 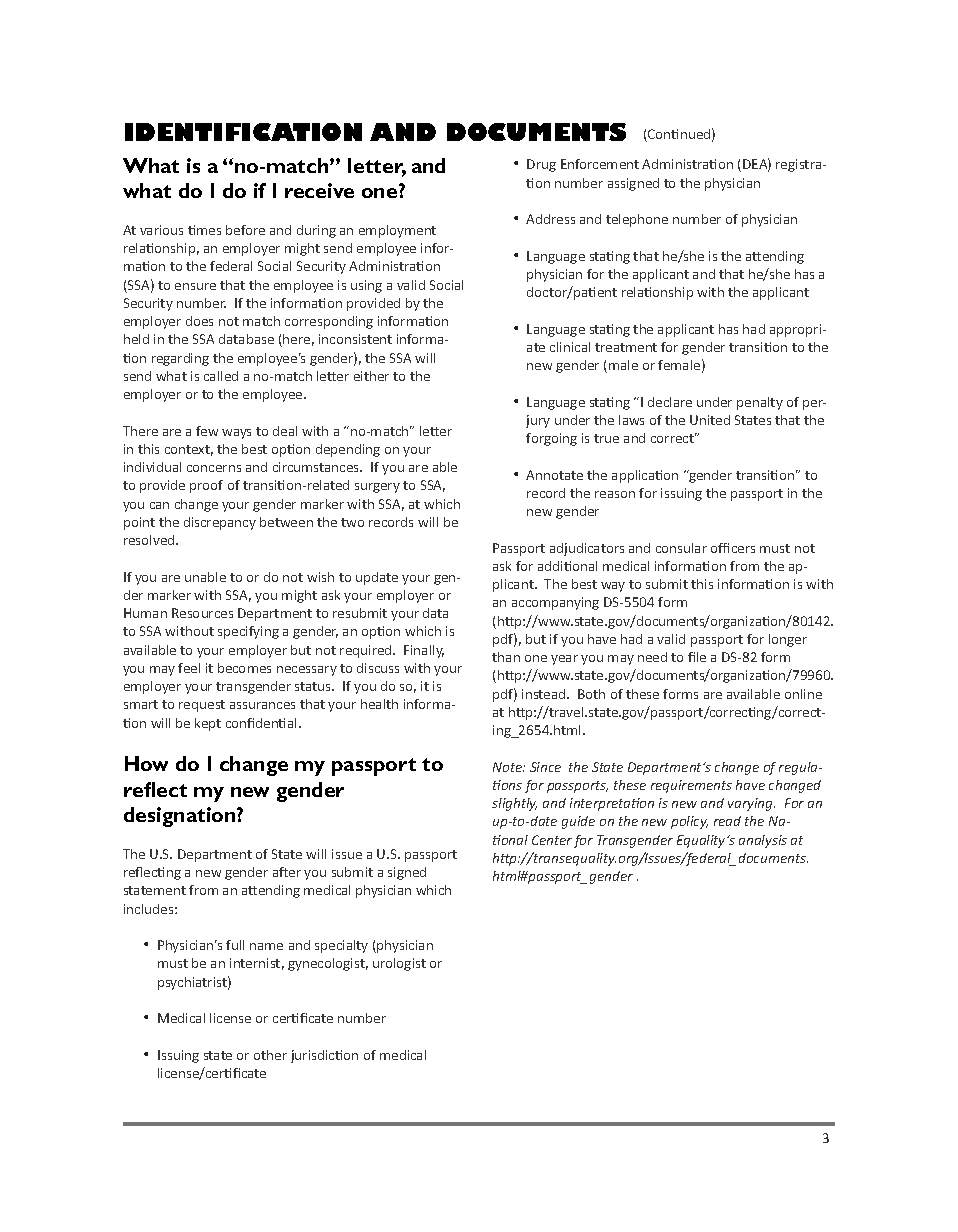 I want to click on slightly, so click(x=514, y=804).
